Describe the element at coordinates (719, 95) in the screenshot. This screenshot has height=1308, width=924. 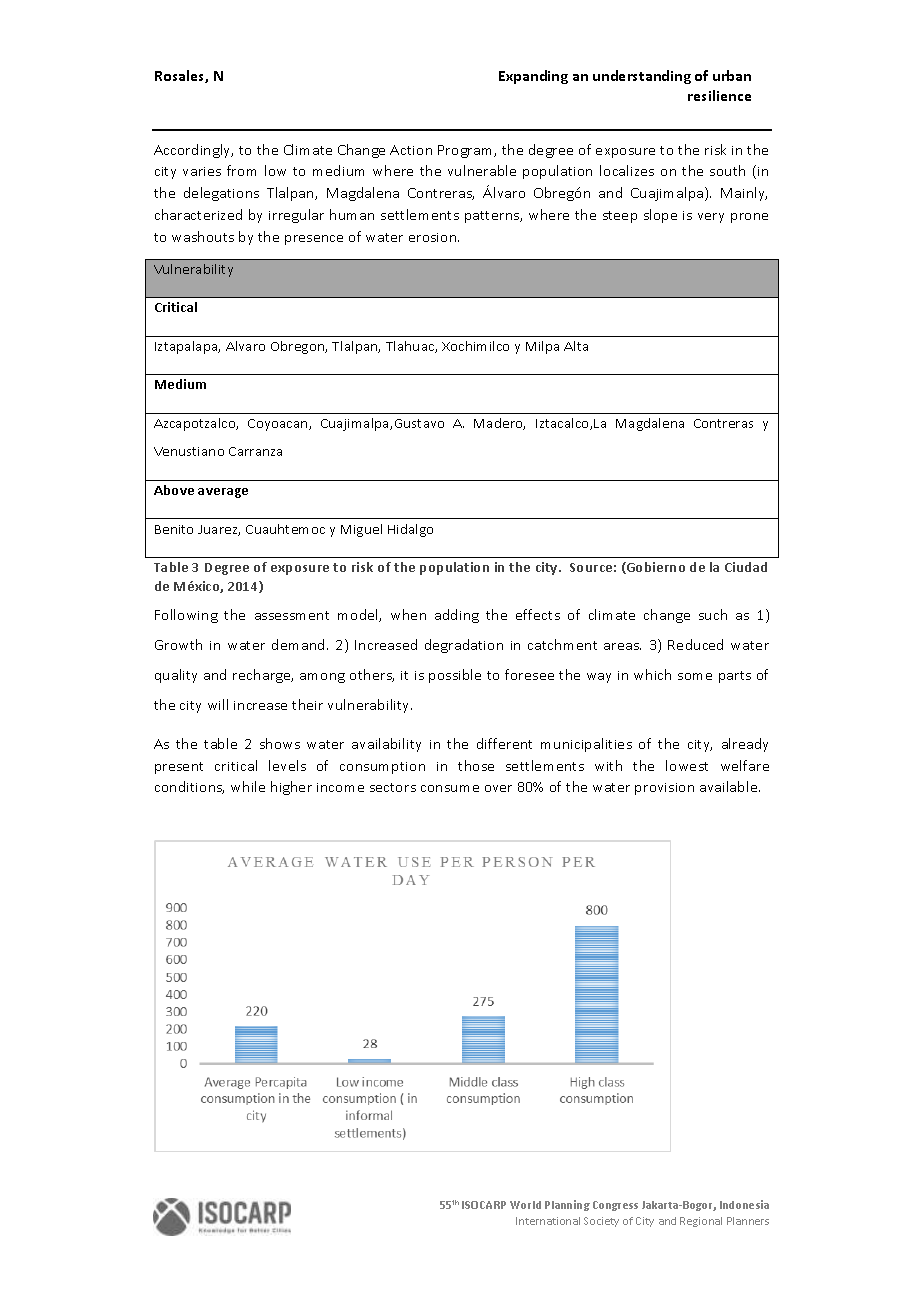
I see `resilience` at that location.
